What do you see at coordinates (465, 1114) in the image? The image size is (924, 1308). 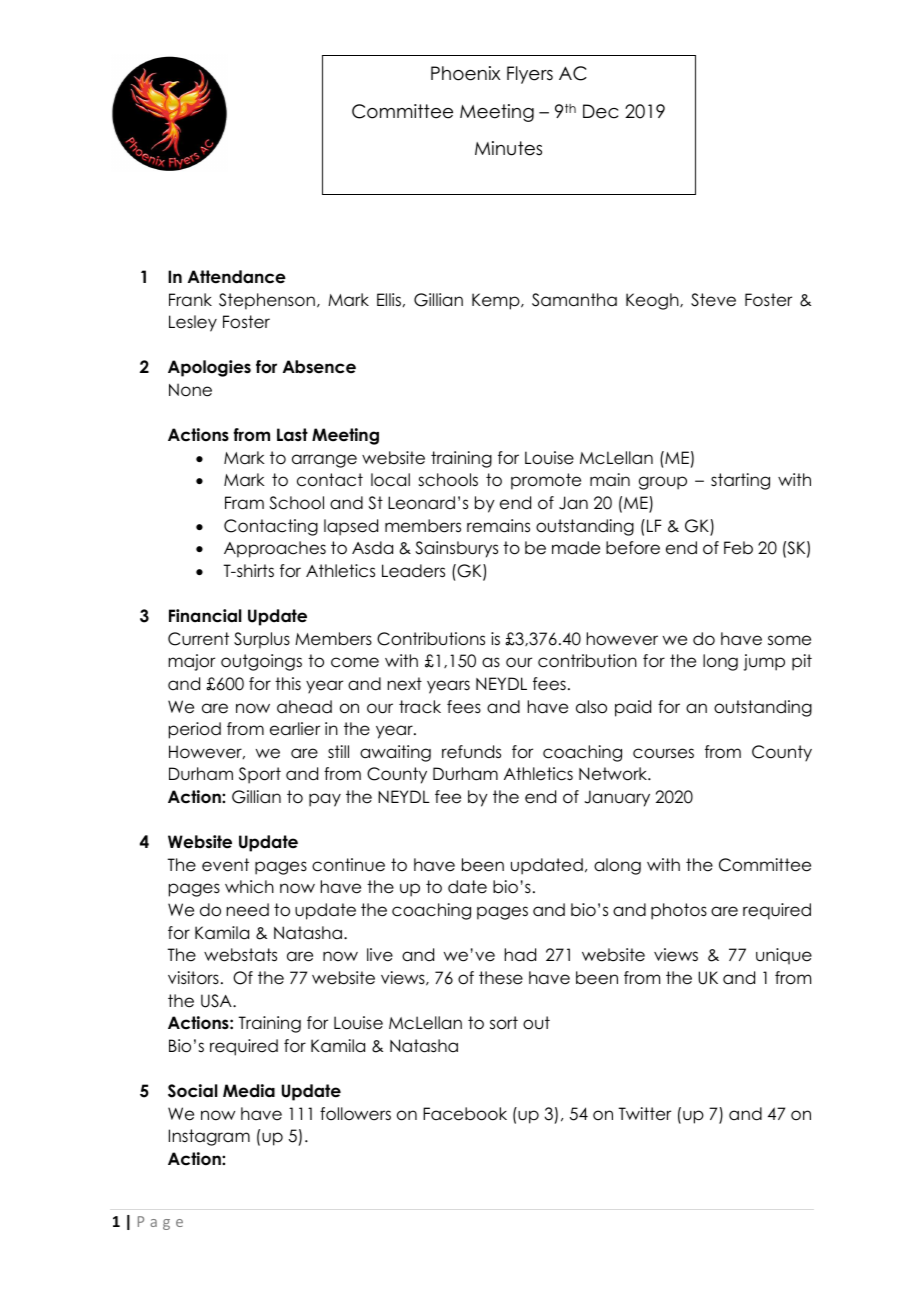 I see `Facebook` at bounding box center [465, 1114].
